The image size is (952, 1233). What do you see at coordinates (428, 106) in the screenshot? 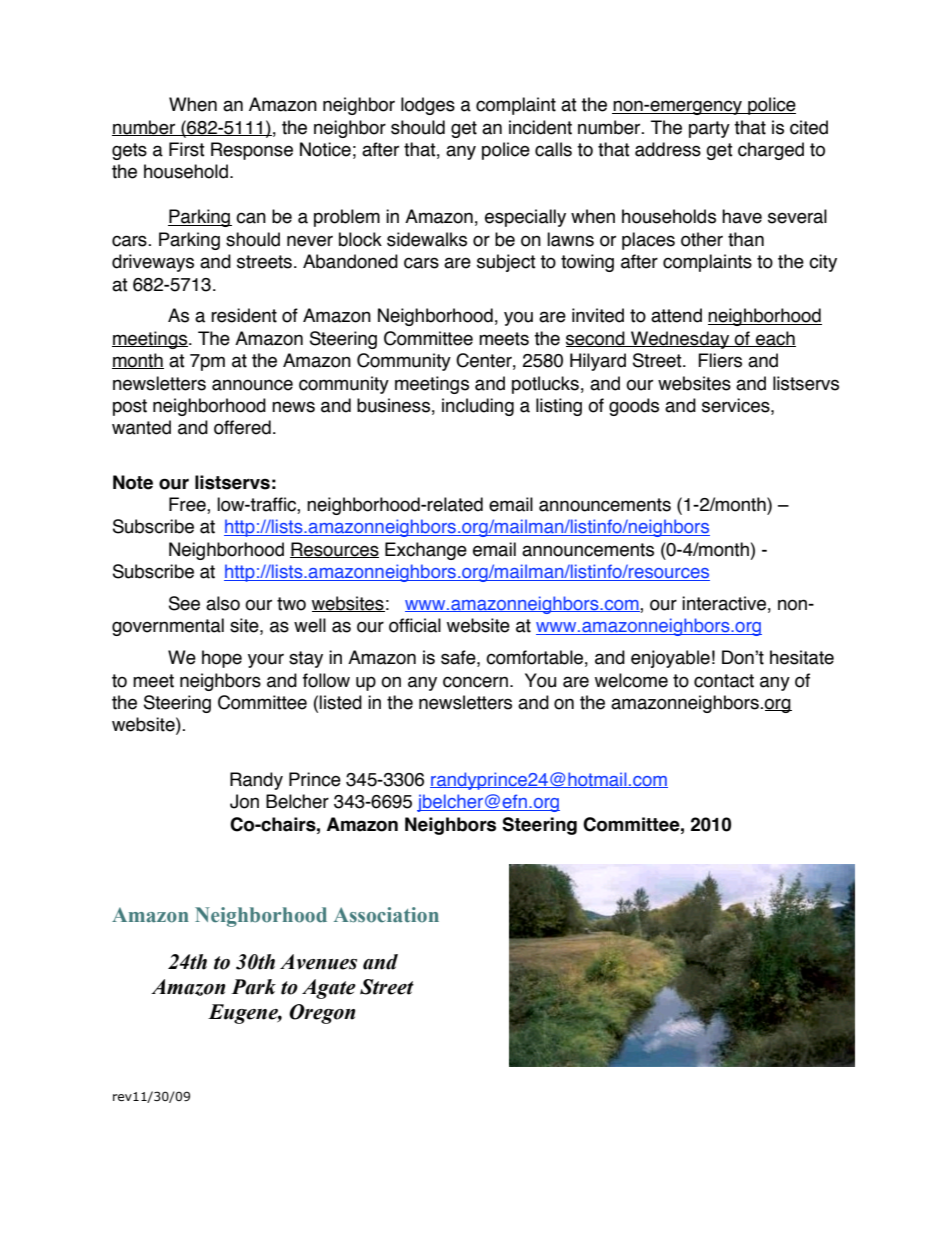
I see `lodges` at bounding box center [428, 106].
